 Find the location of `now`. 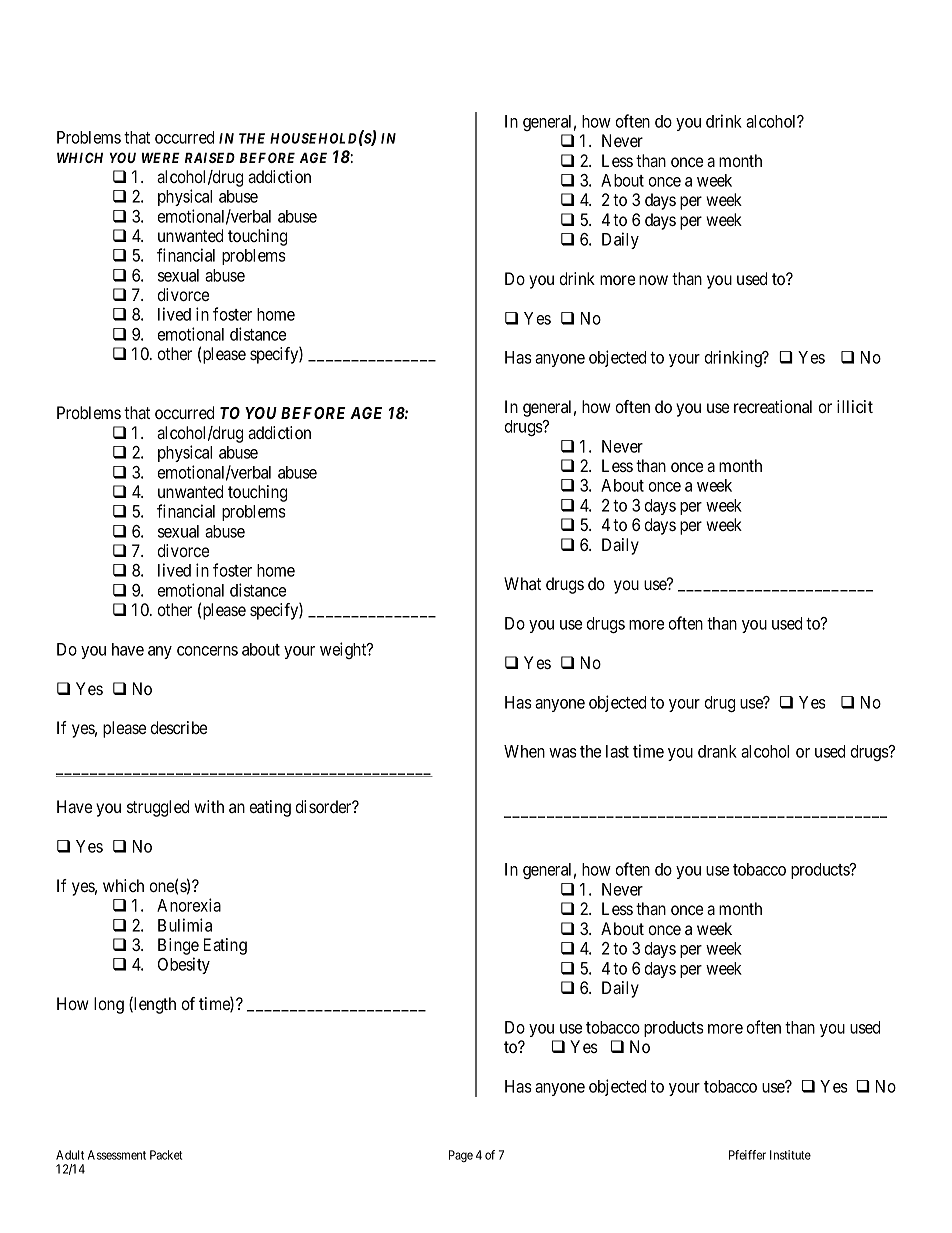

now is located at coordinates (653, 280).
